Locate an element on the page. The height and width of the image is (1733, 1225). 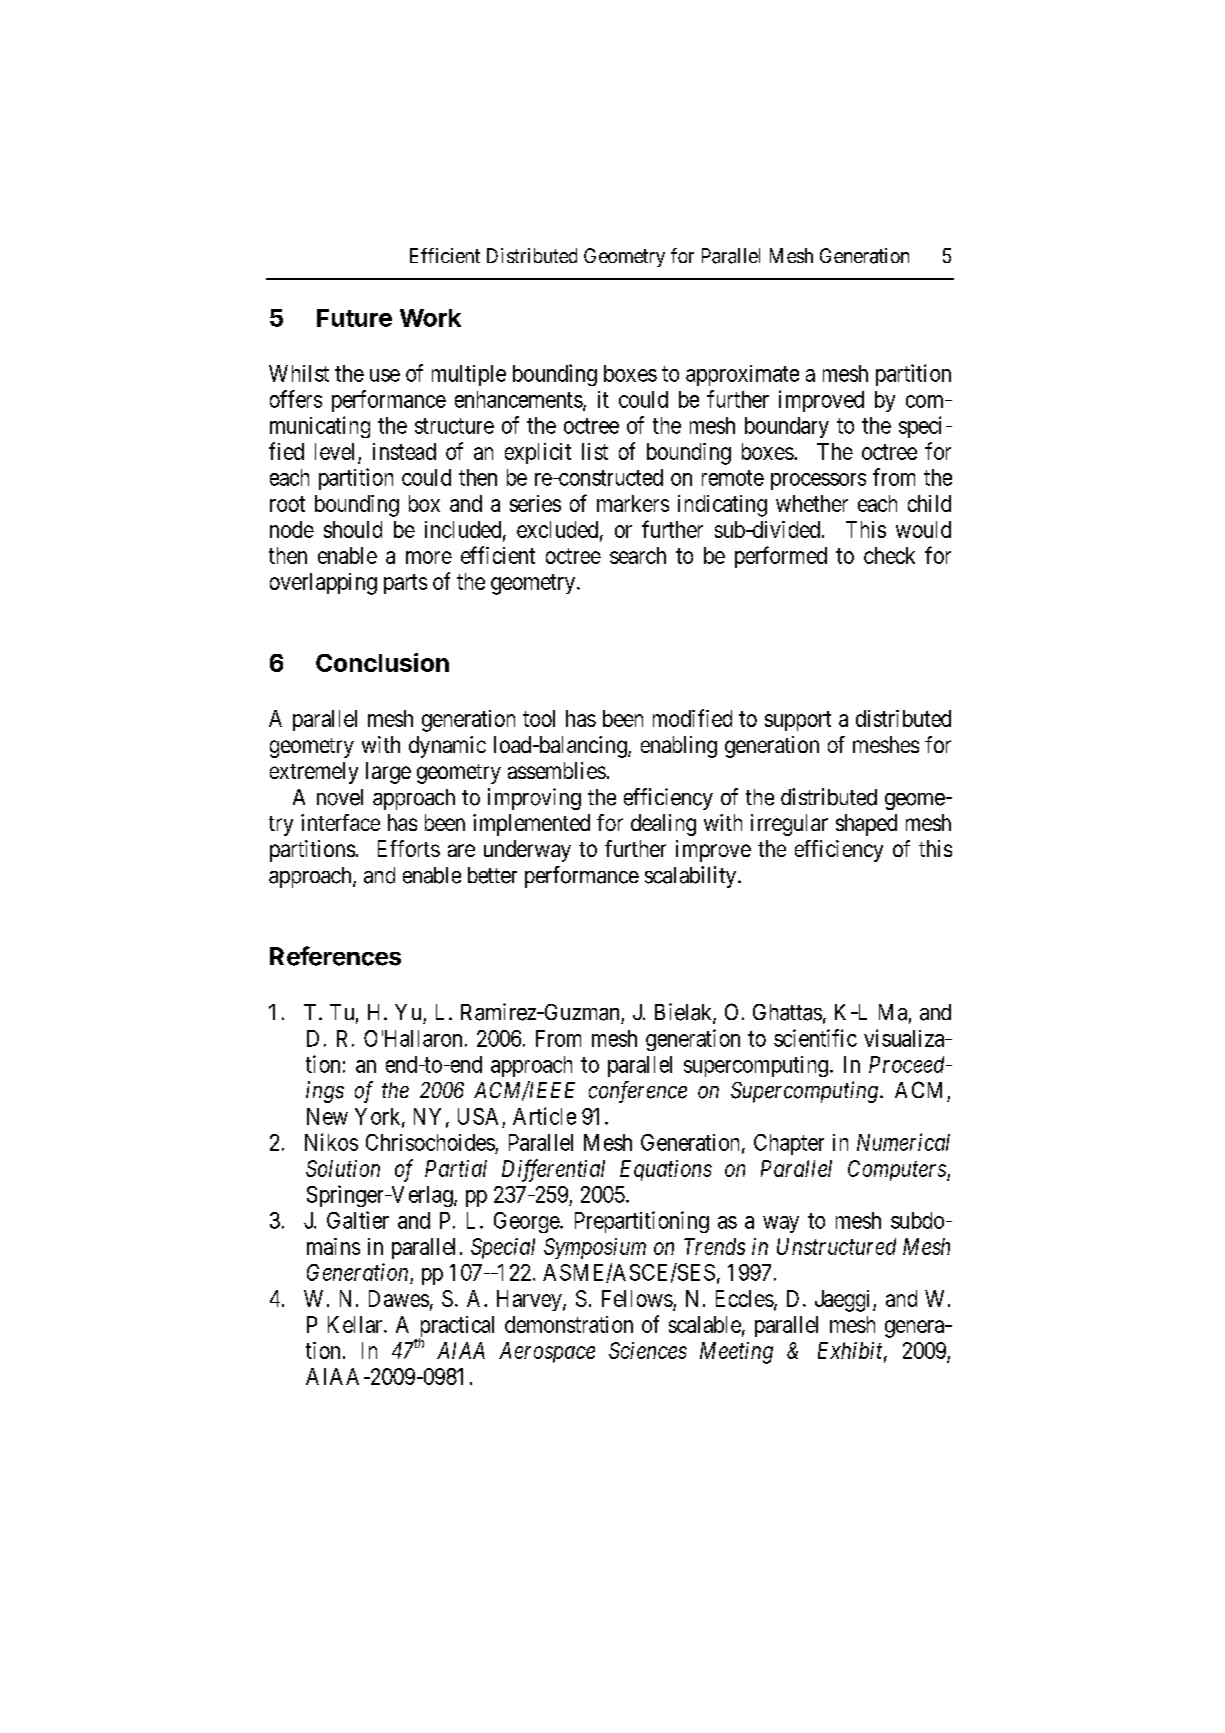
enhancements is located at coordinates (519, 399).
